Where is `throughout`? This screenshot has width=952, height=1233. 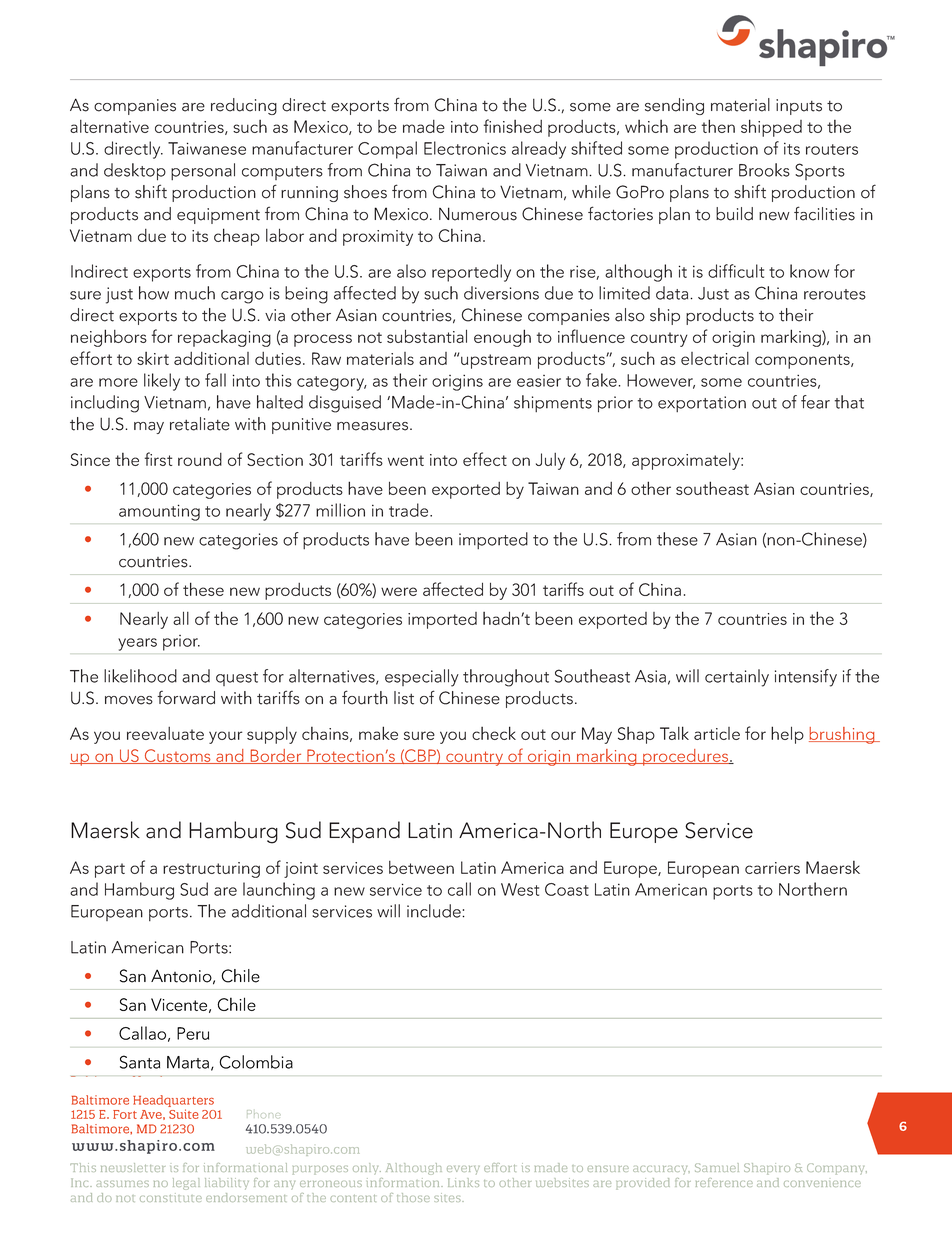
throughout is located at coordinates (506, 678).
